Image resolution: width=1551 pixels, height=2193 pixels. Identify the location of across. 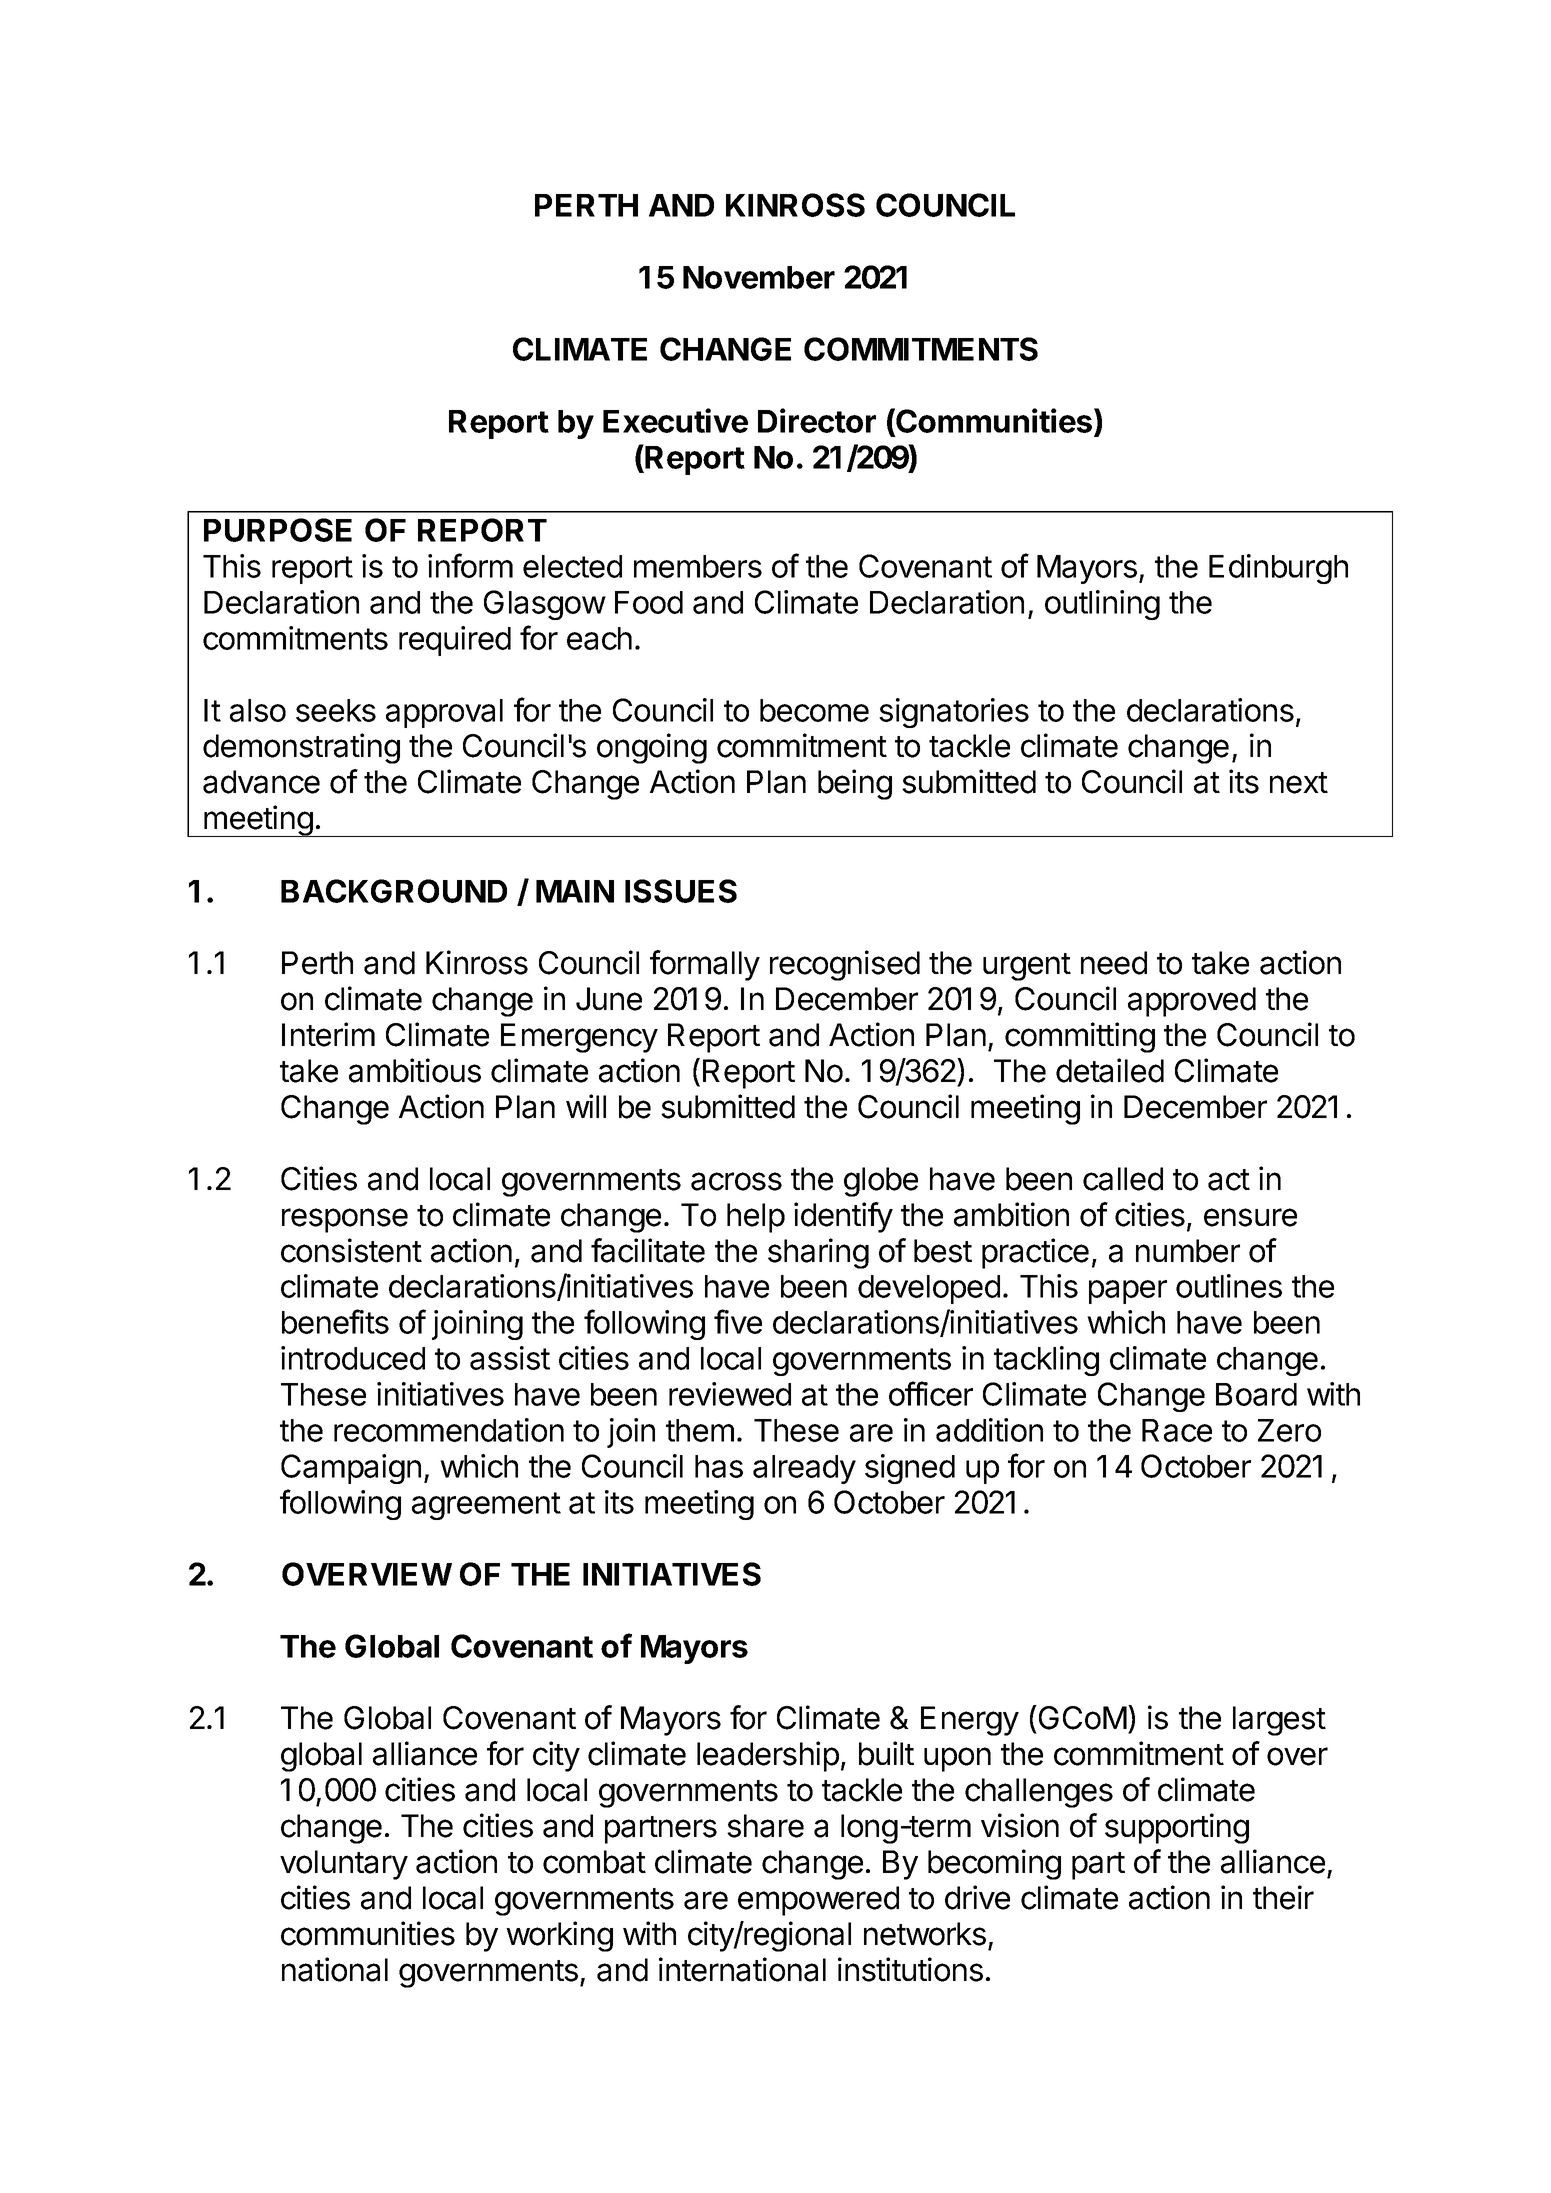
(736, 1181).
